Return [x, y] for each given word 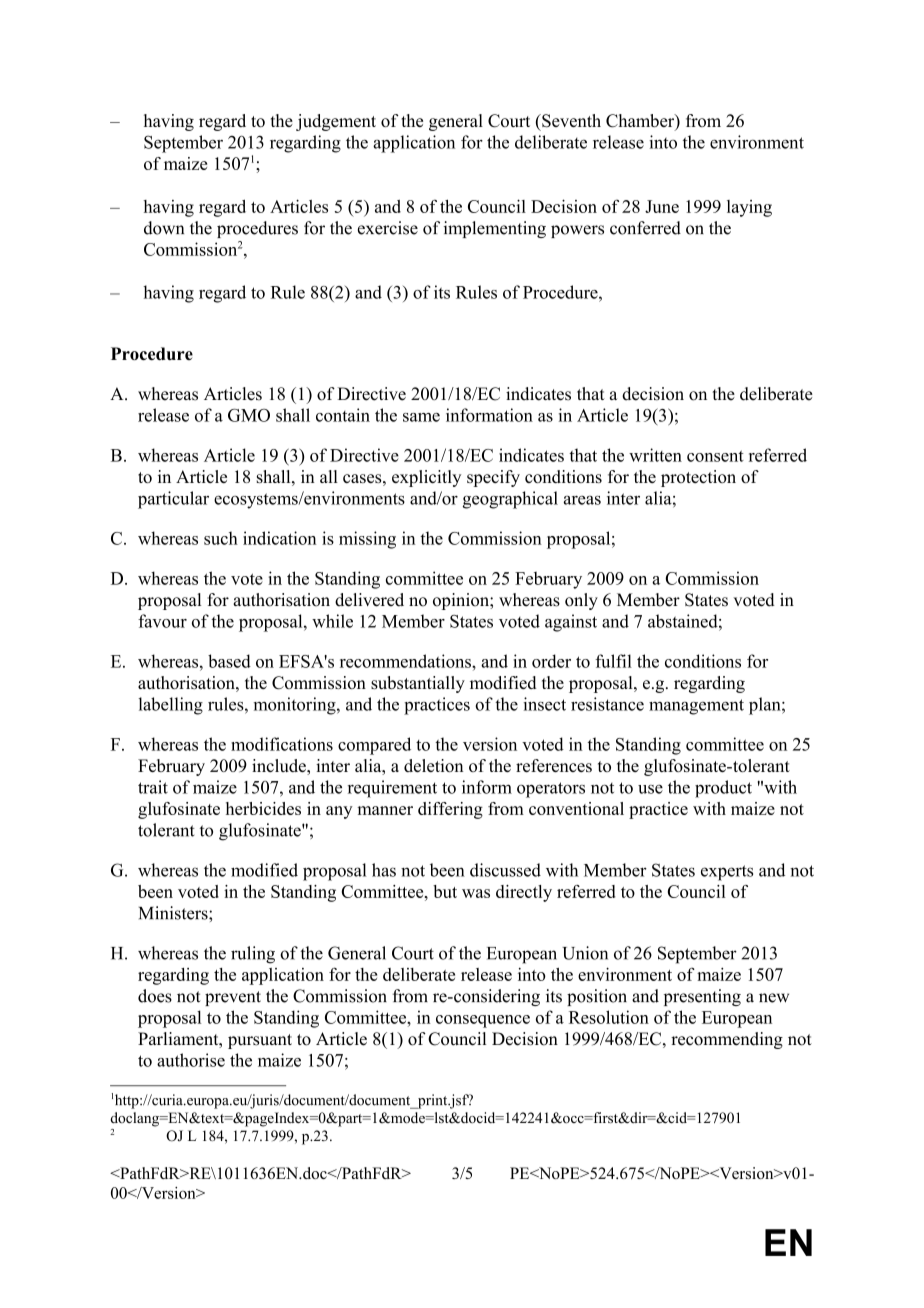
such [221, 538]
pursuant [260, 1041]
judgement [336, 122]
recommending [727, 1040]
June [662, 206]
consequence [483, 1021]
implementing [495, 229]
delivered [369, 600]
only [581, 601]
